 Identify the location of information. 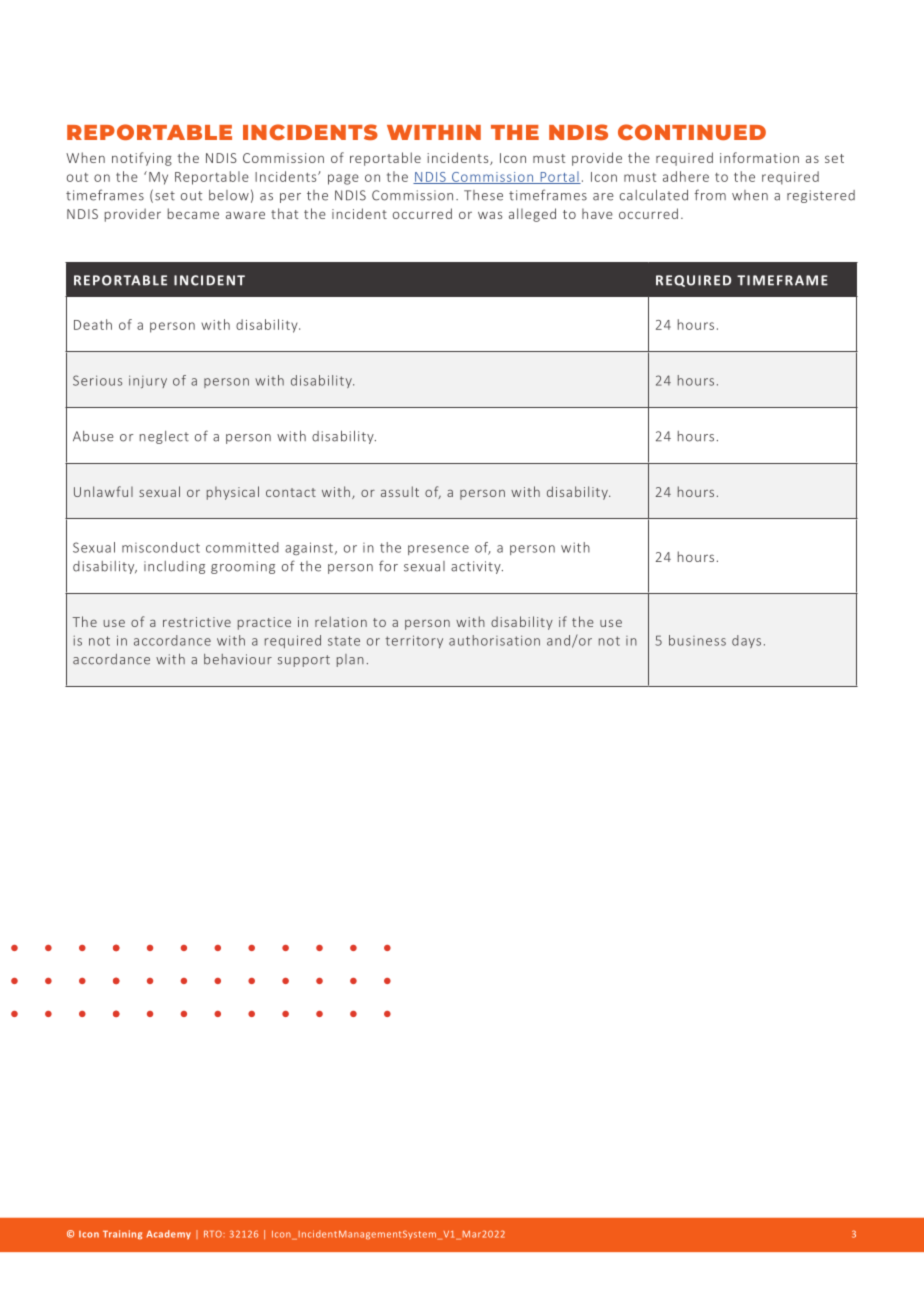
(759, 157).
